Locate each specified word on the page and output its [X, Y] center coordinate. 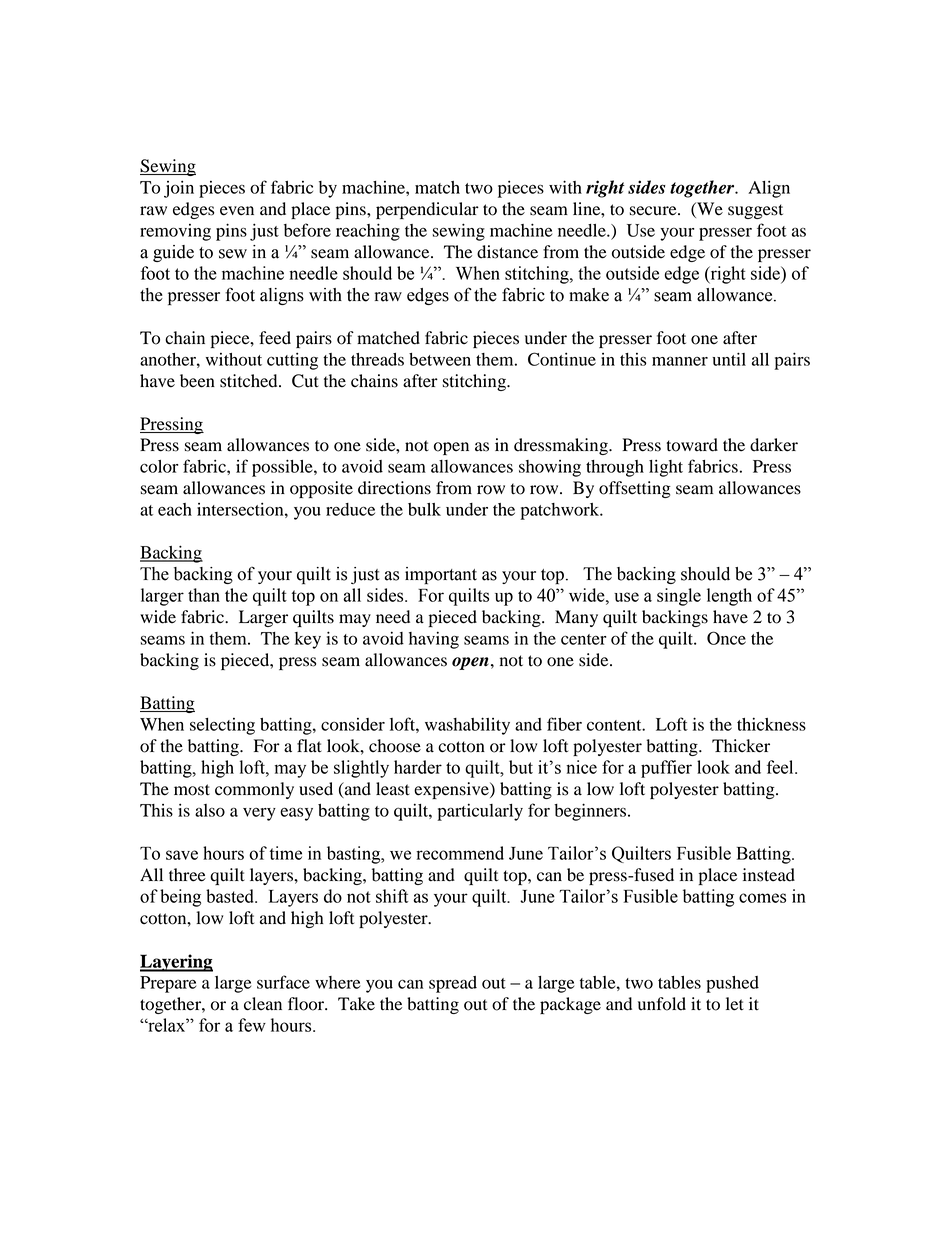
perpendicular [427, 210]
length [729, 597]
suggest [755, 211]
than [204, 595]
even [237, 211]
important [441, 575]
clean [263, 1004]
